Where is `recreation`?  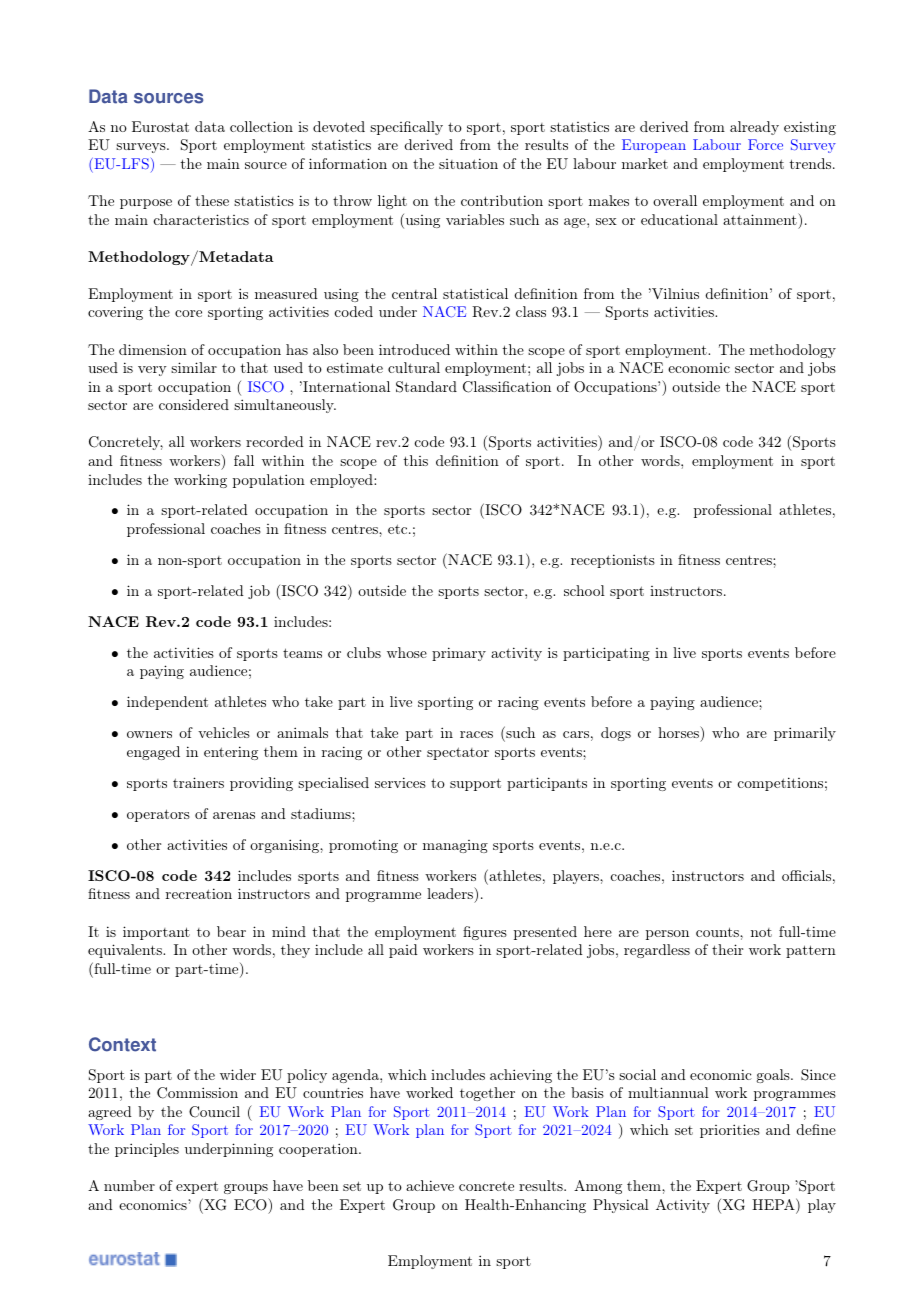
recreation is located at coordinates (199, 893).
